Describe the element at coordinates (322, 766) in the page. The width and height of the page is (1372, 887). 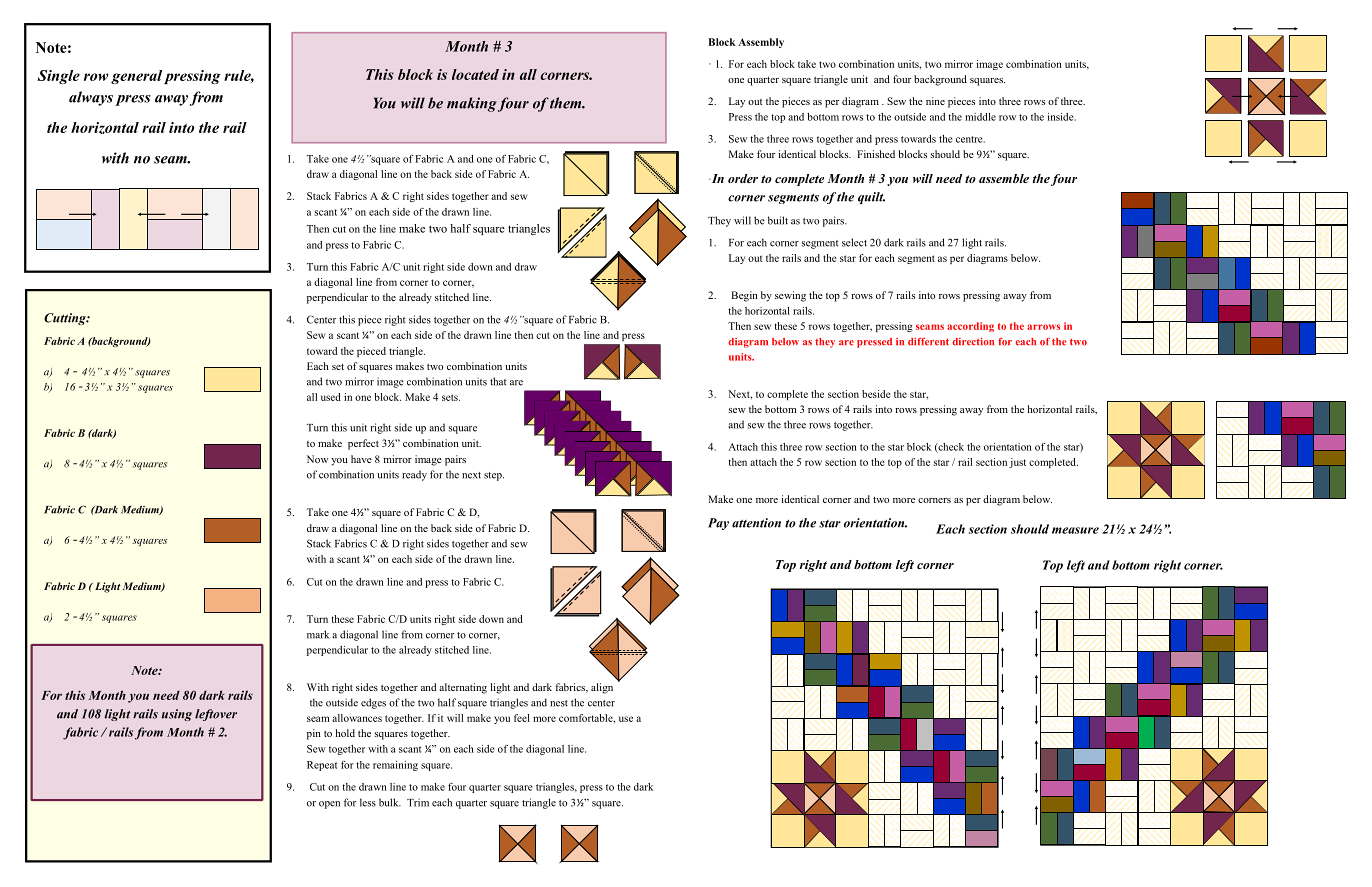
I see `Repeat` at that location.
